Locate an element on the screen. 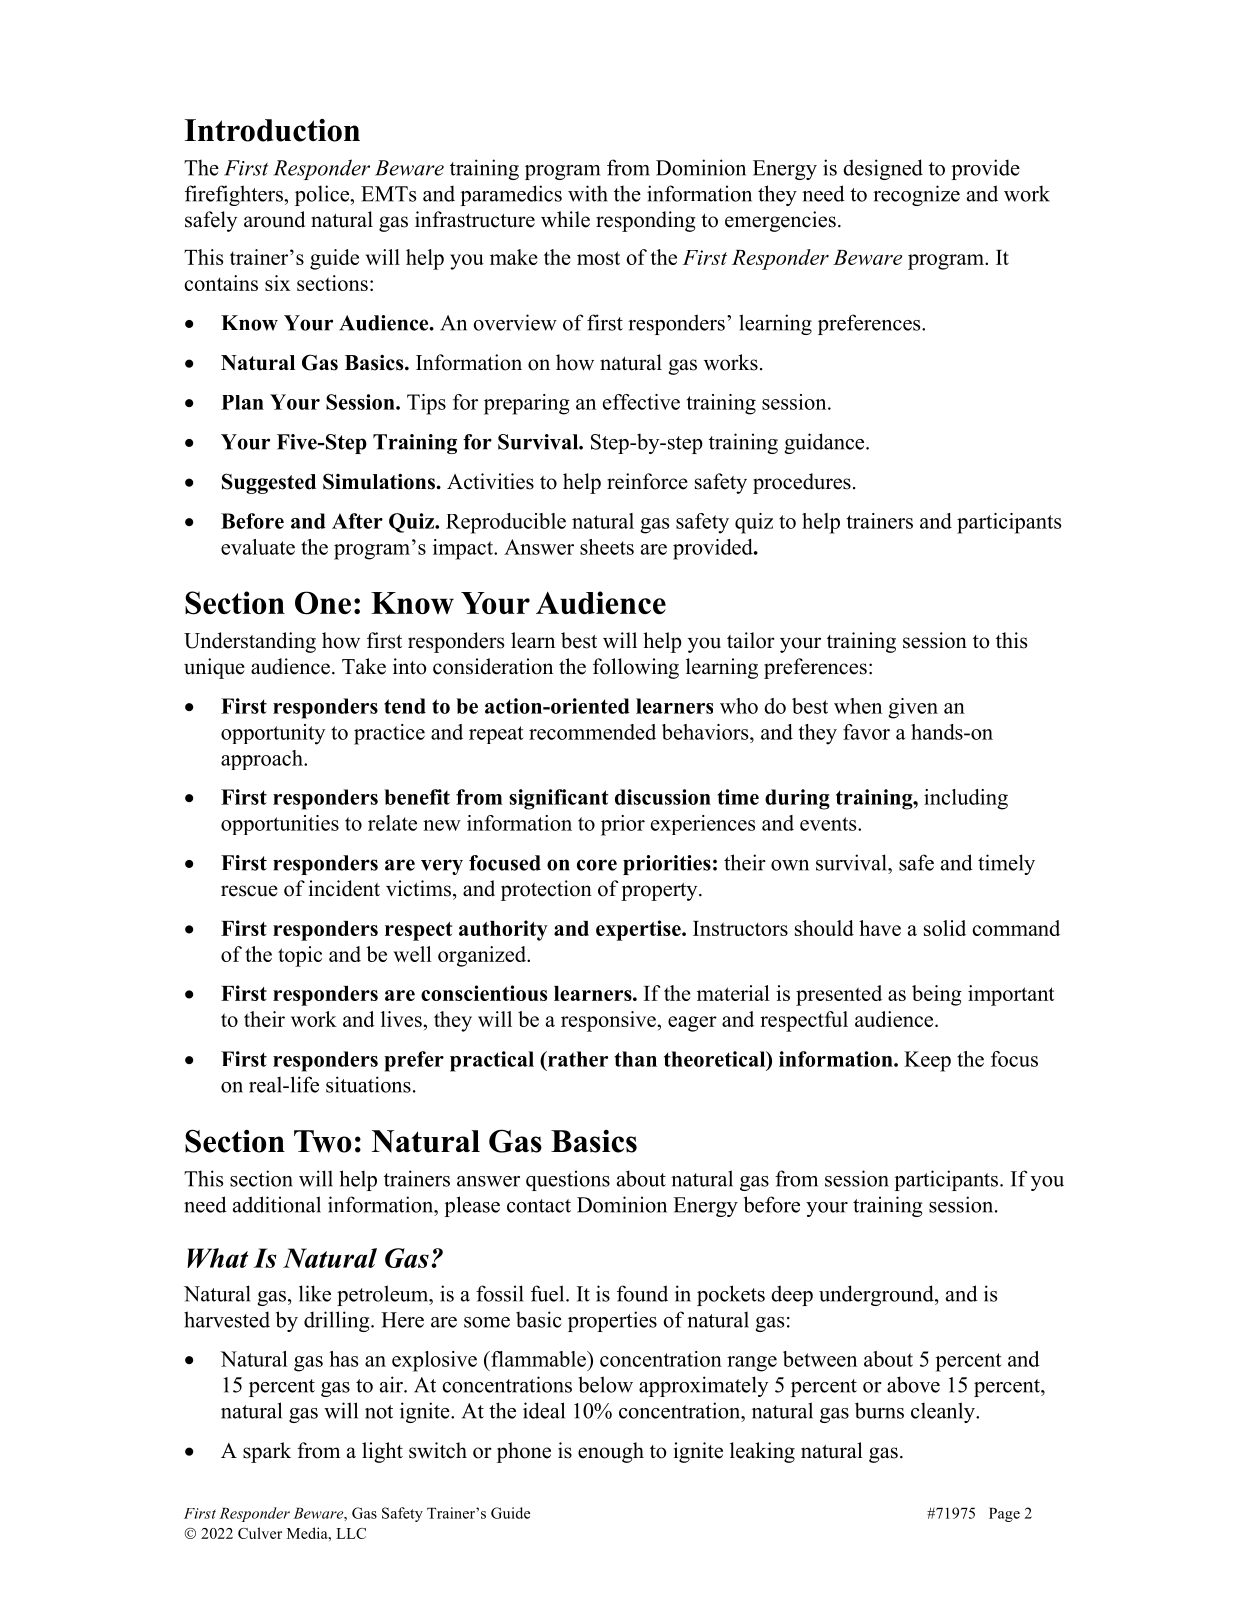 The height and width of the screenshot is (1615, 1248). spark is located at coordinates (267, 1452).
